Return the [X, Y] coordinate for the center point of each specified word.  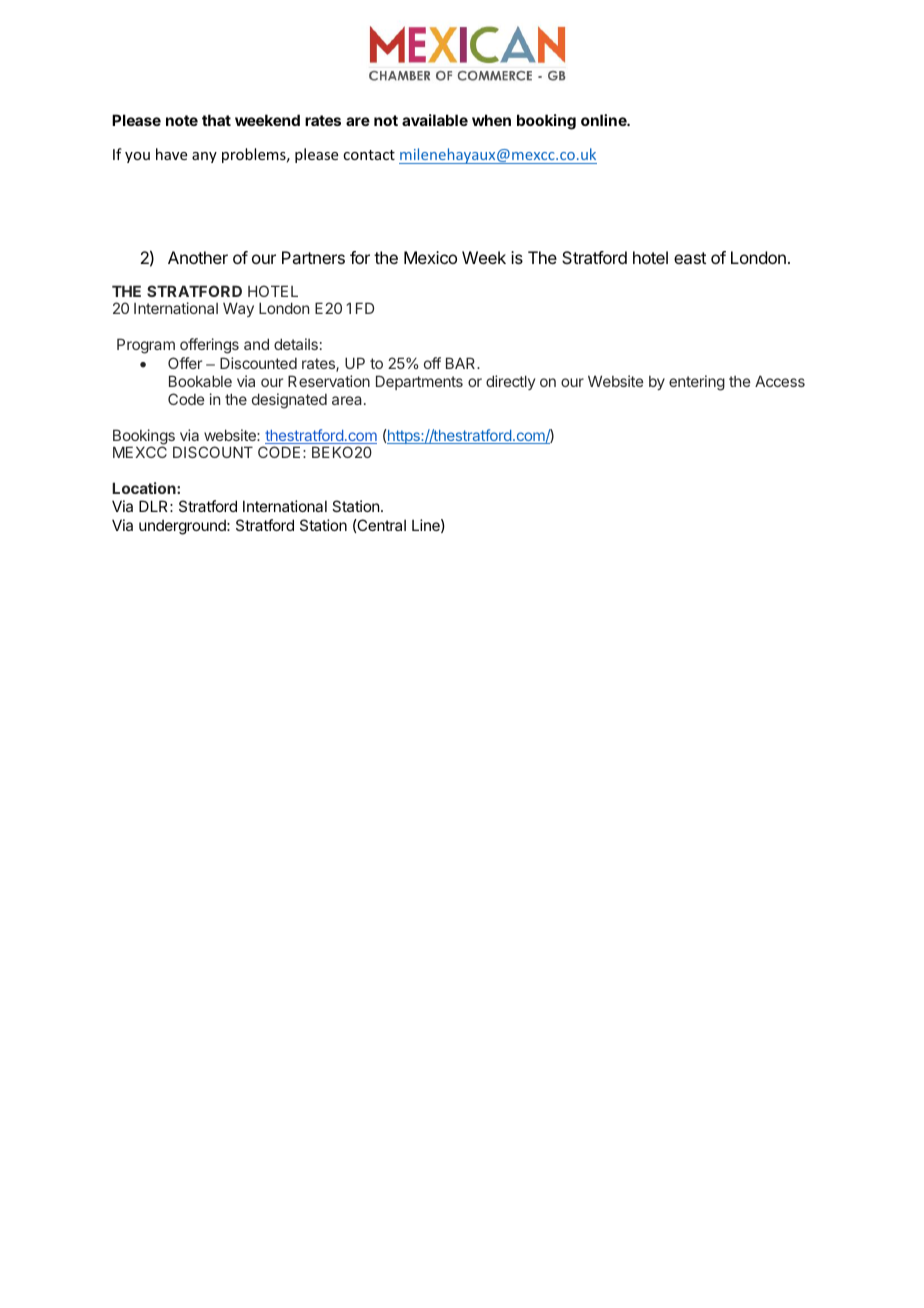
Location [145, 488]
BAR [462, 363]
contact [369, 155]
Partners [313, 257]
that [216, 120]
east [690, 258]
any [204, 157]
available [435, 120]
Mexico [430, 257]
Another [198, 257]
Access [780, 381]
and [256, 344]
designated [289, 401]
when [491, 120]
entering [697, 383]
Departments [419, 382]
